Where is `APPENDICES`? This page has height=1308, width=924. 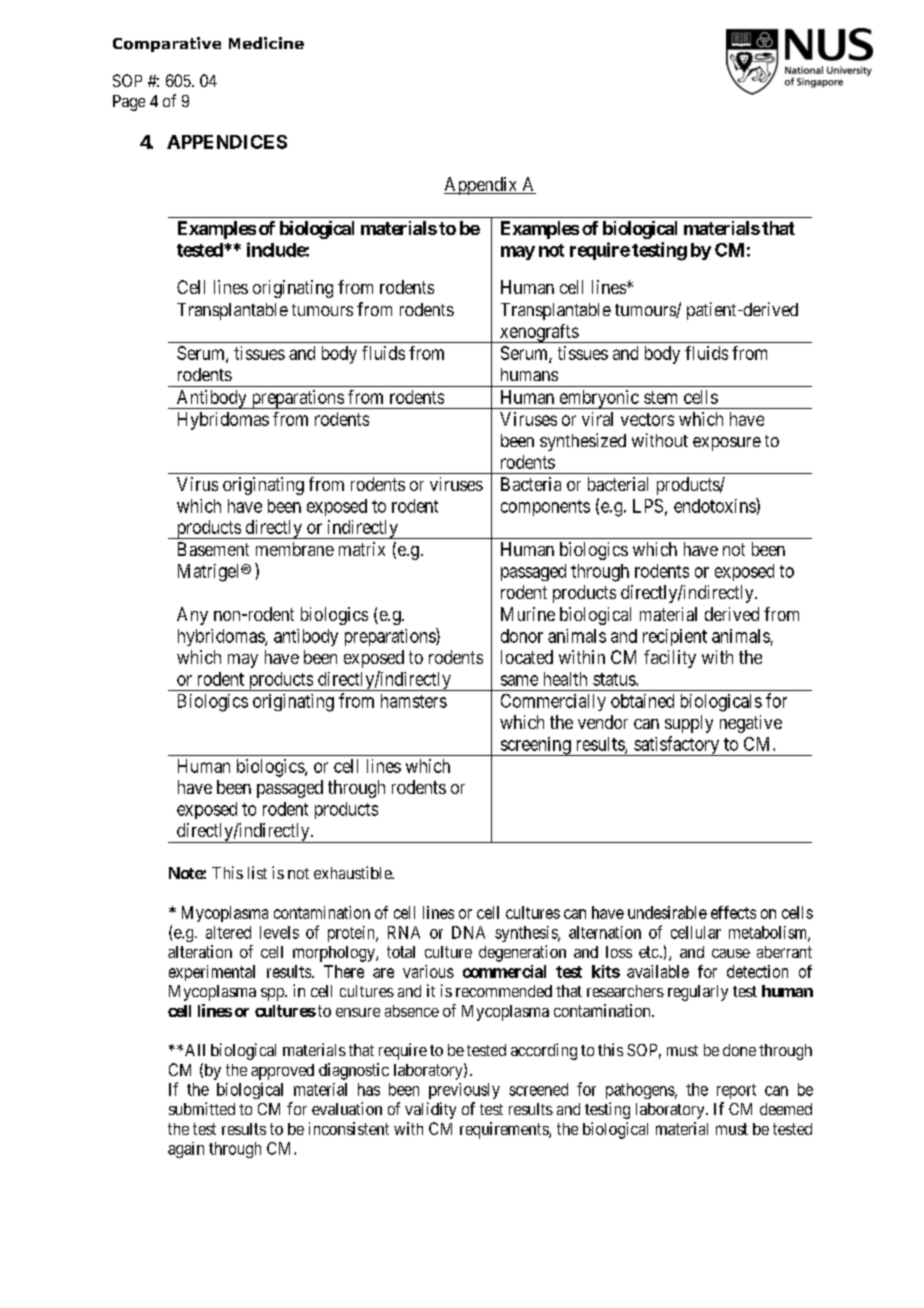
APPENDICES is located at coordinates (227, 142).
